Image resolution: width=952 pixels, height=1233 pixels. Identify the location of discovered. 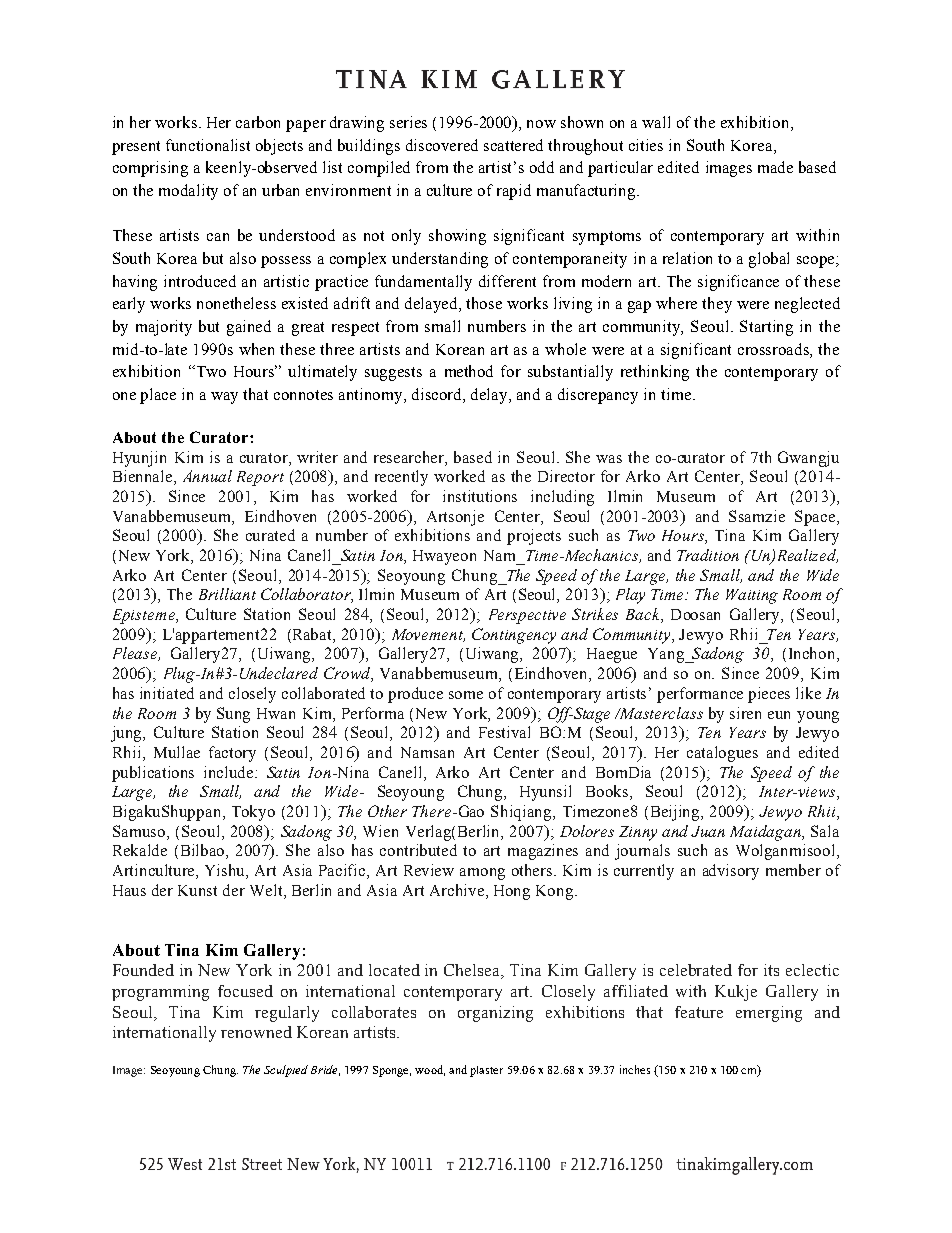
(442, 145).
